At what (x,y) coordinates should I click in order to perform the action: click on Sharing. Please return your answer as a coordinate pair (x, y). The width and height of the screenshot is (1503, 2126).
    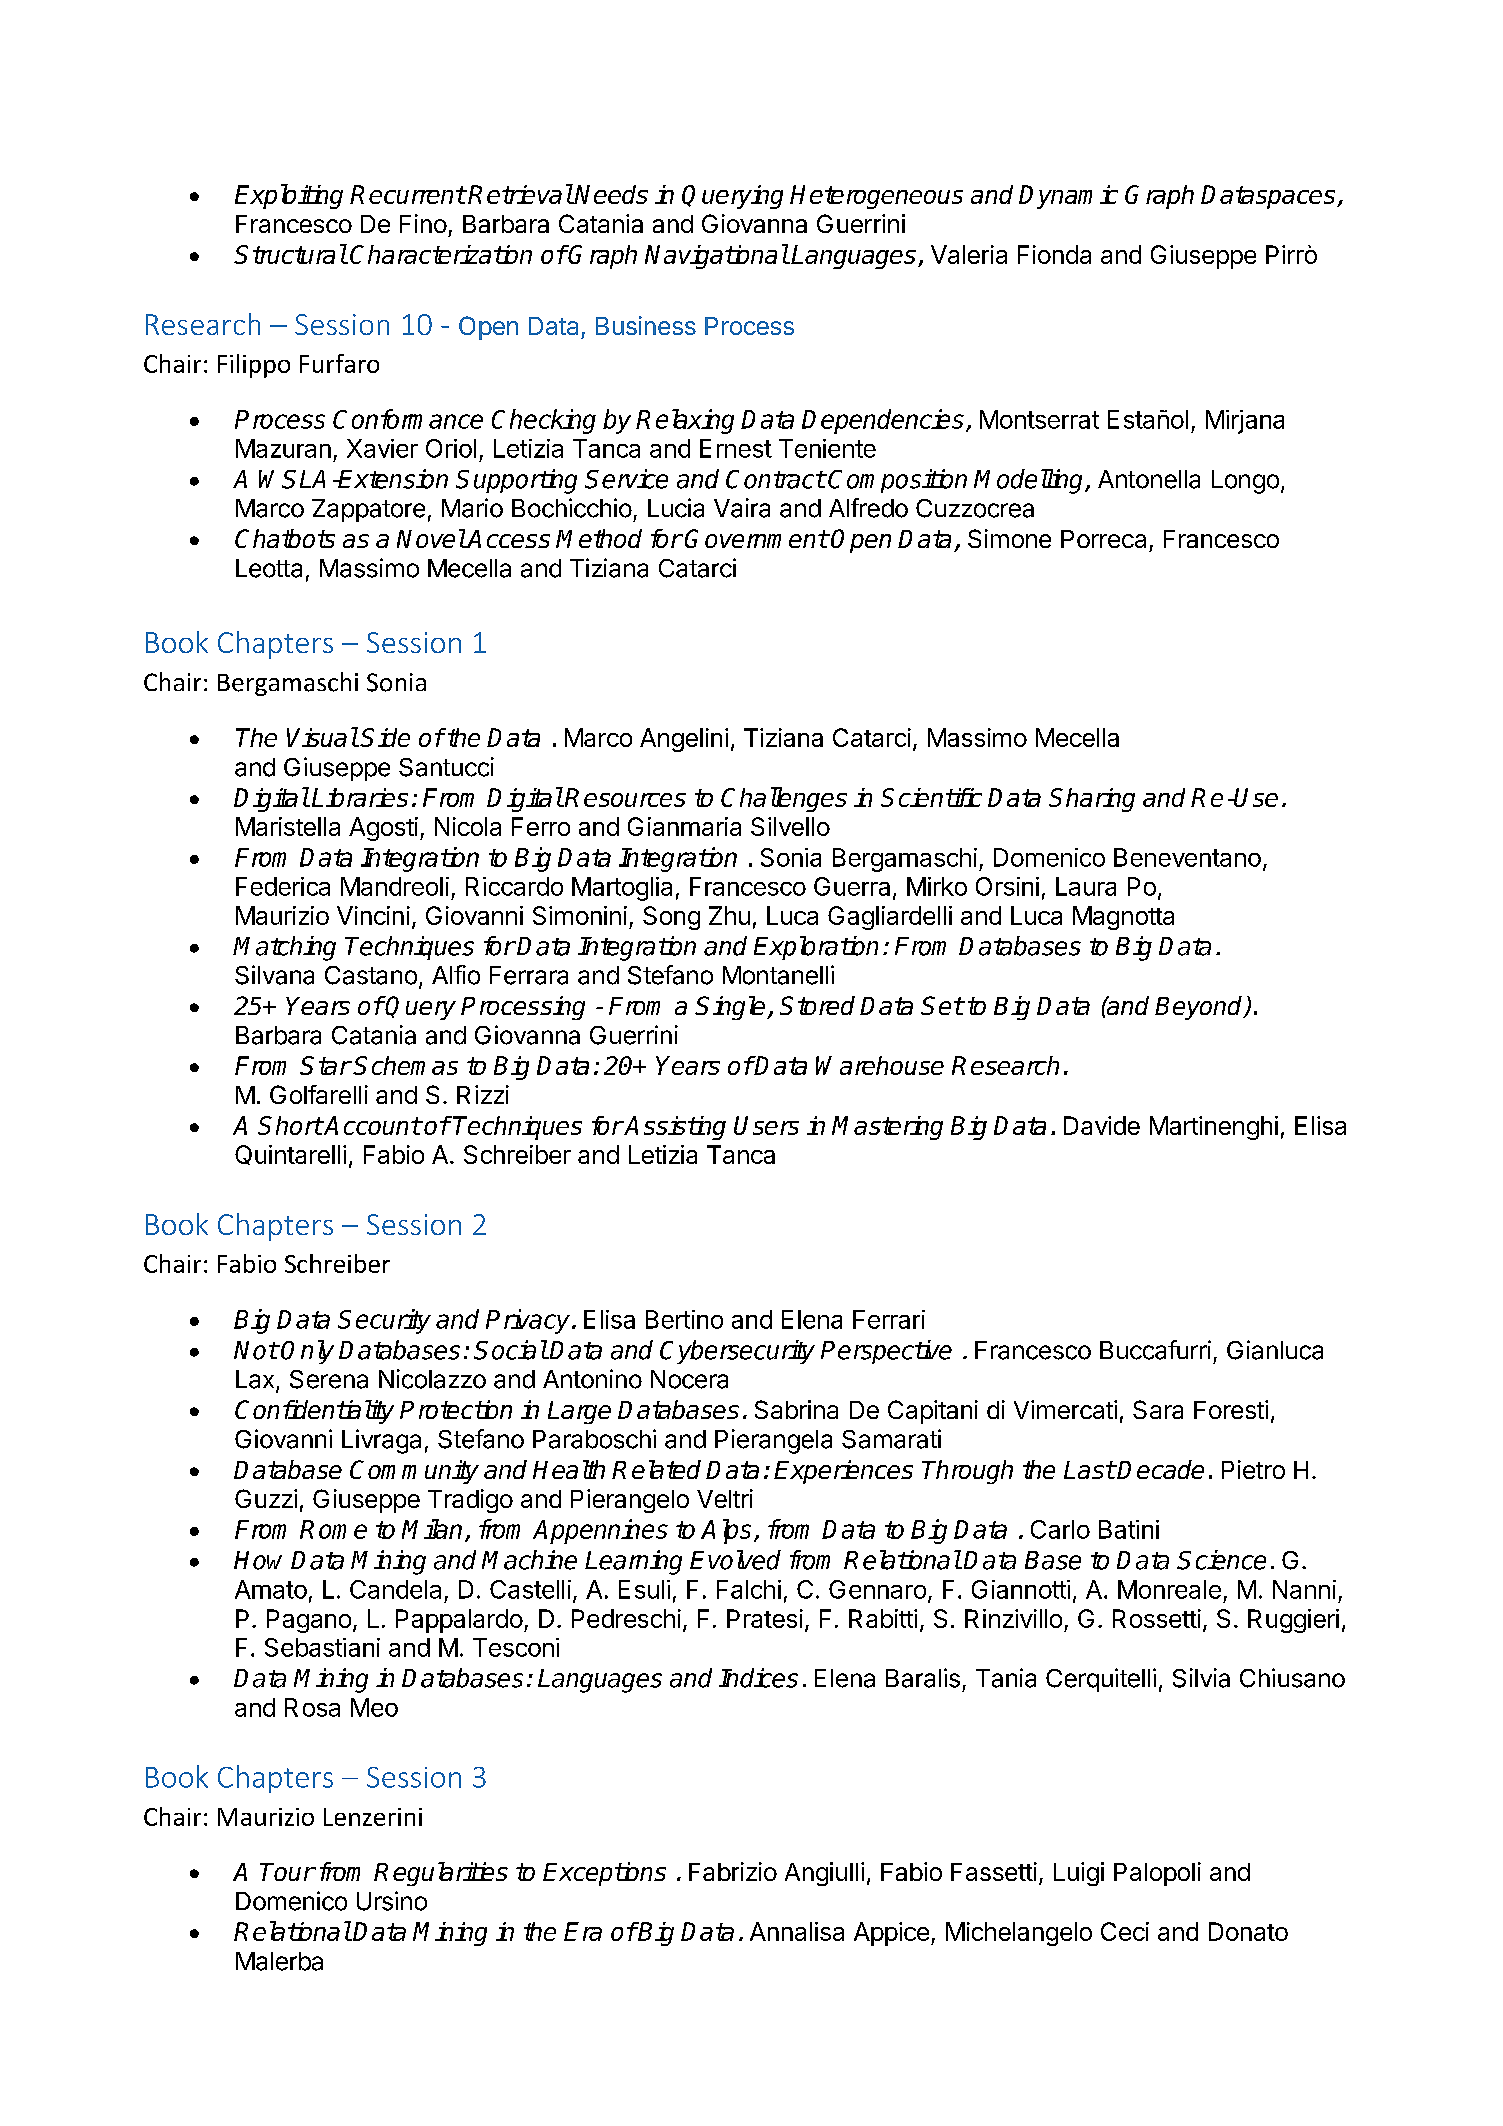
    Looking at the image, I should click on (1092, 800).
